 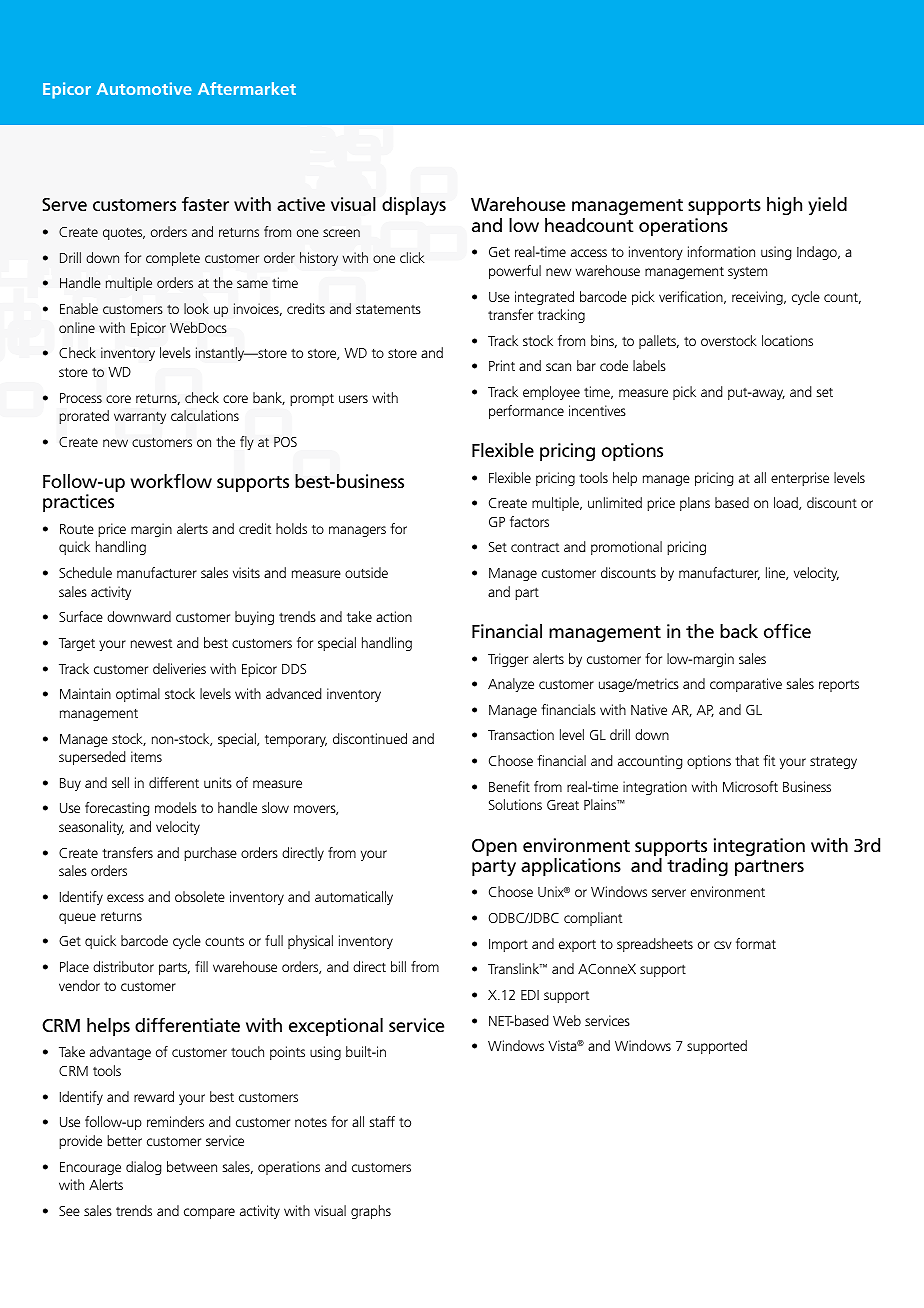 What do you see at coordinates (171, 481) in the document?
I see `workflow` at bounding box center [171, 481].
